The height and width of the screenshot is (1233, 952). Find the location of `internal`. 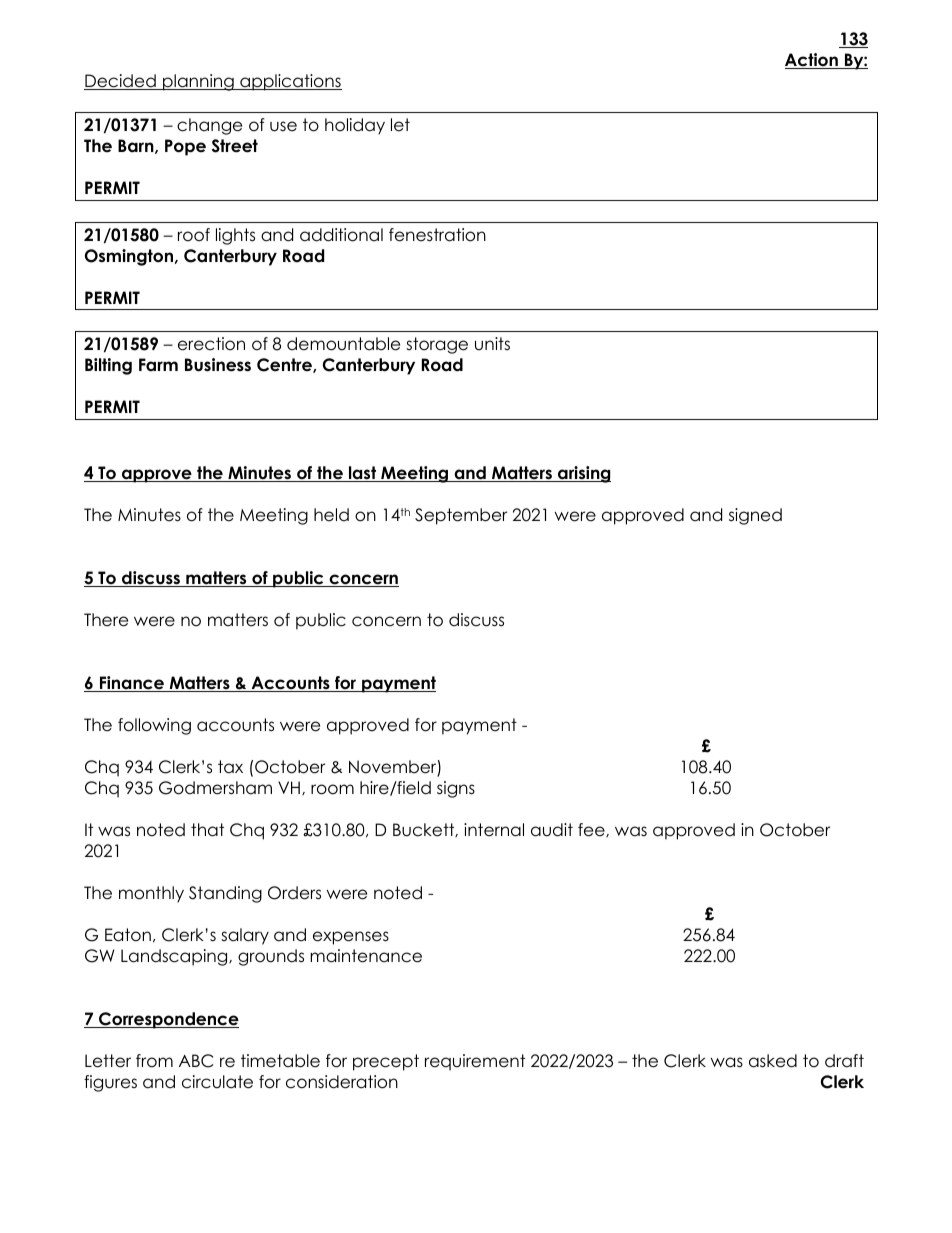

internal is located at coordinates (494, 830).
